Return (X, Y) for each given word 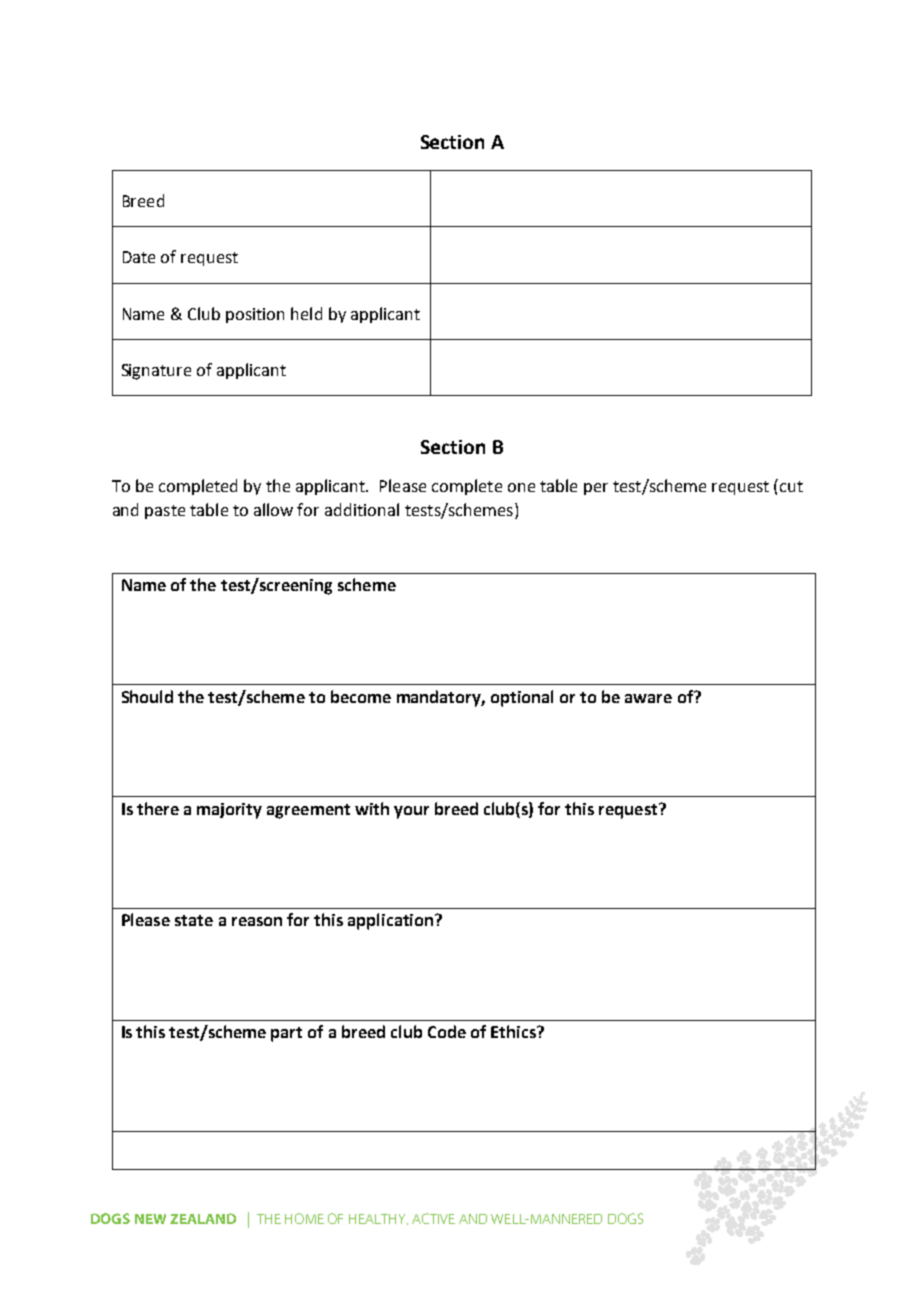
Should (147, 696)
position (255, 315)
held (306, 313)
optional (522, 698)
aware (648, 698)
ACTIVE (433, 1218)
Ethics (514, 1031)
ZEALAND (203, 1218)
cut (791, 486)
